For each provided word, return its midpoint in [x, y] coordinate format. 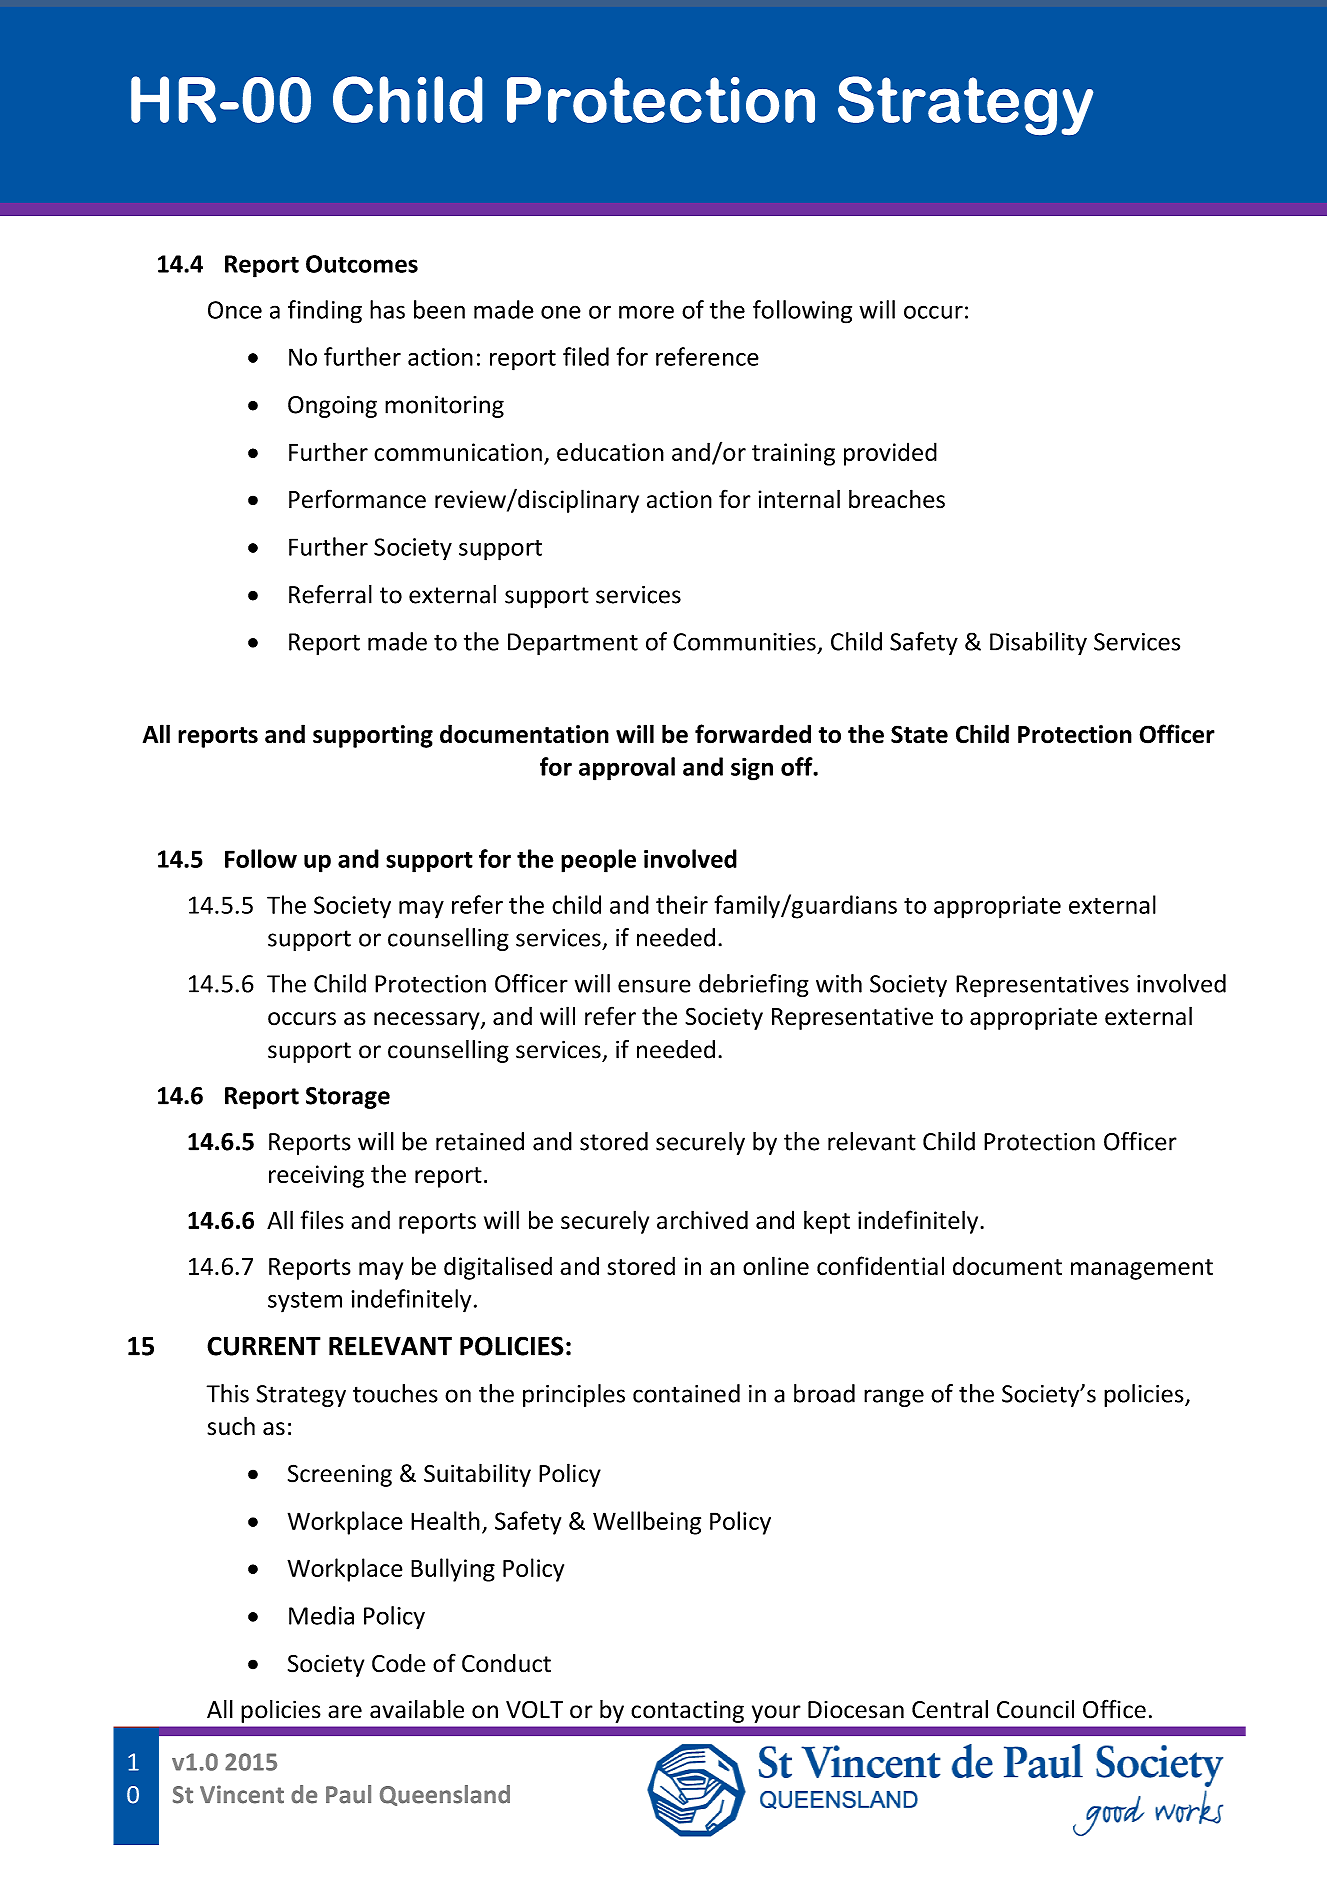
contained [686, 1393]
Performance [357, 499]
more [646, 312]
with [839, 983]
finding [325, 312]
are [345, 1712]
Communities [744, 642]
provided [890, 454]
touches [395, 1393]
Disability [1038, 643]
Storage [348, 1098]
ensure [654, 986]
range [894, 1398]
